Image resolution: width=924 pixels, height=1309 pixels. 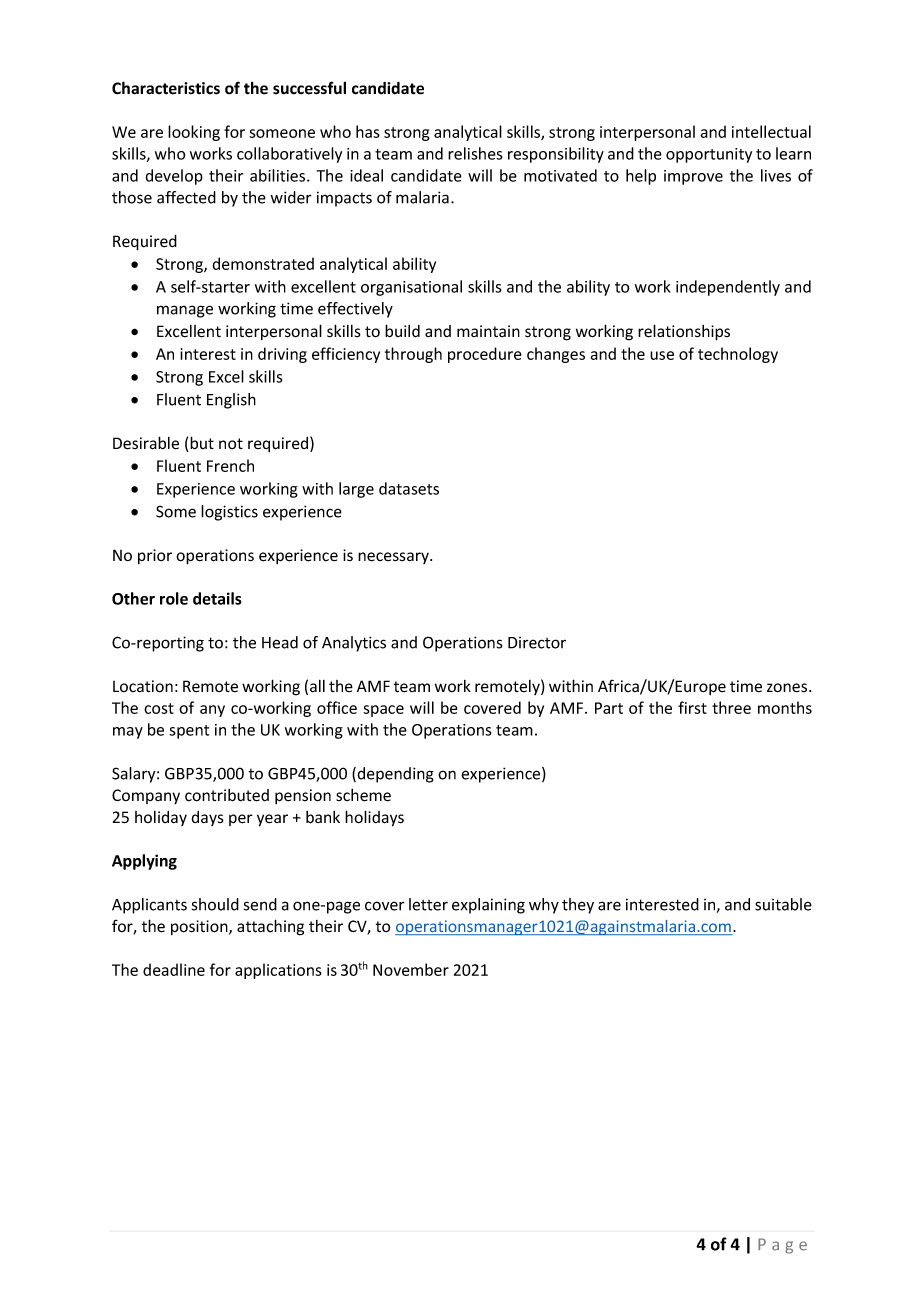 I want to click on necessary, so click(x=394, y=558).
